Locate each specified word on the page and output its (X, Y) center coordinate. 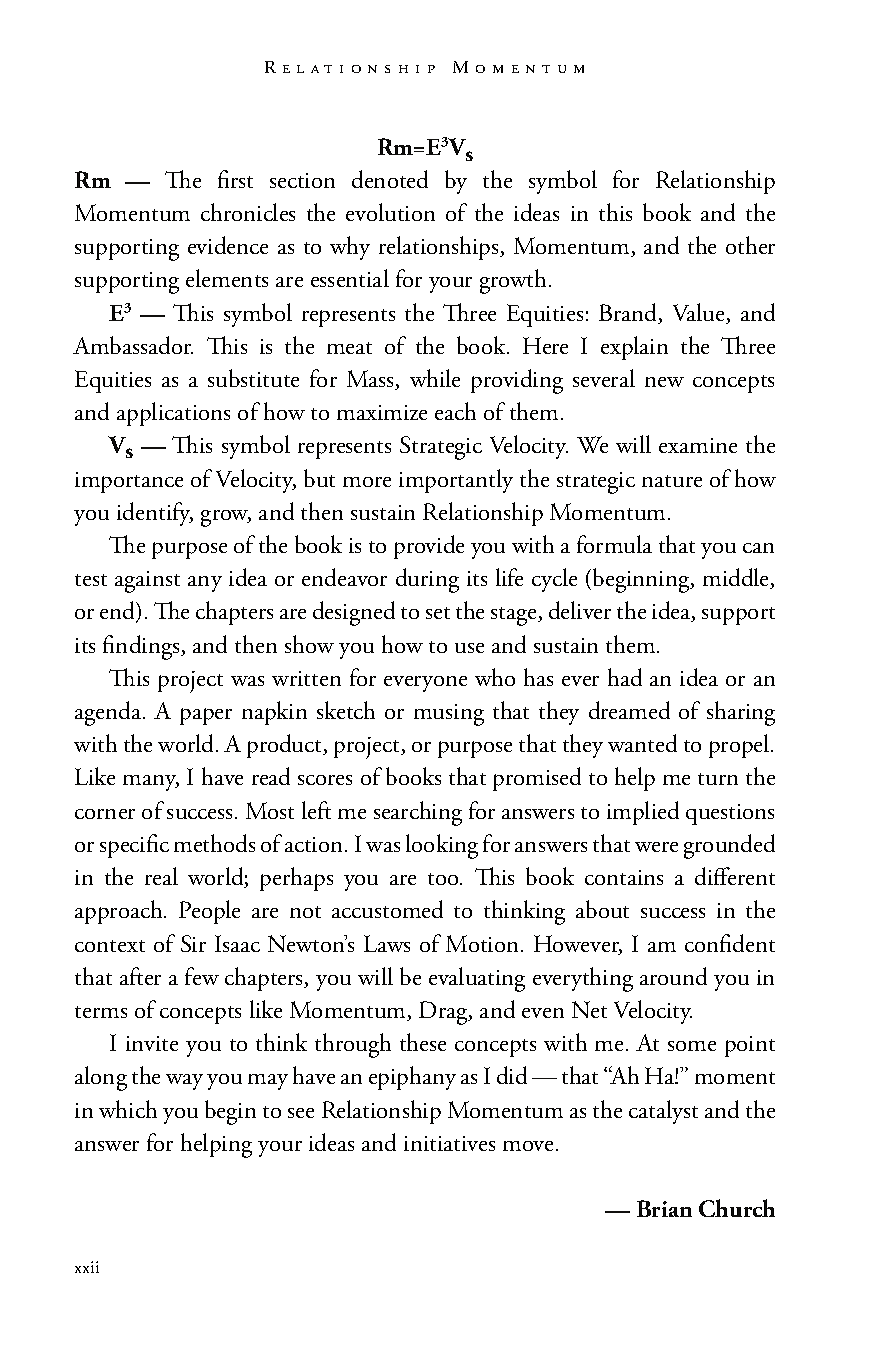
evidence (228, 245)
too (444, 879)
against (147, 582)
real (161, 876)
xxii (87, 1267)
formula (614, 544)
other (750, 245)
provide (429, 547)
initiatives (449, 1143)
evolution (390, 212)
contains (624, 877)
